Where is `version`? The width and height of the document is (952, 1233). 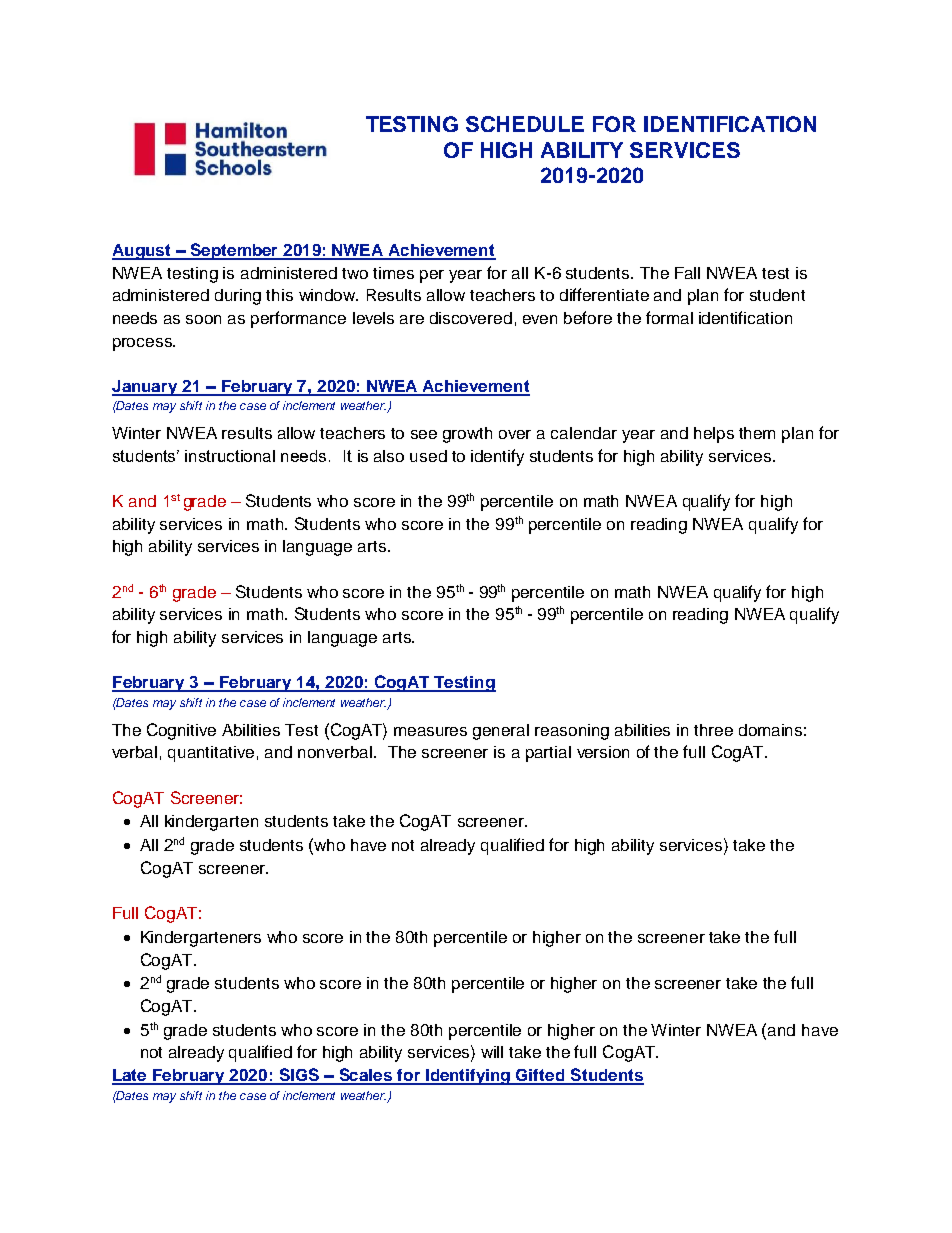 version is located at coordinates (603, 752).
